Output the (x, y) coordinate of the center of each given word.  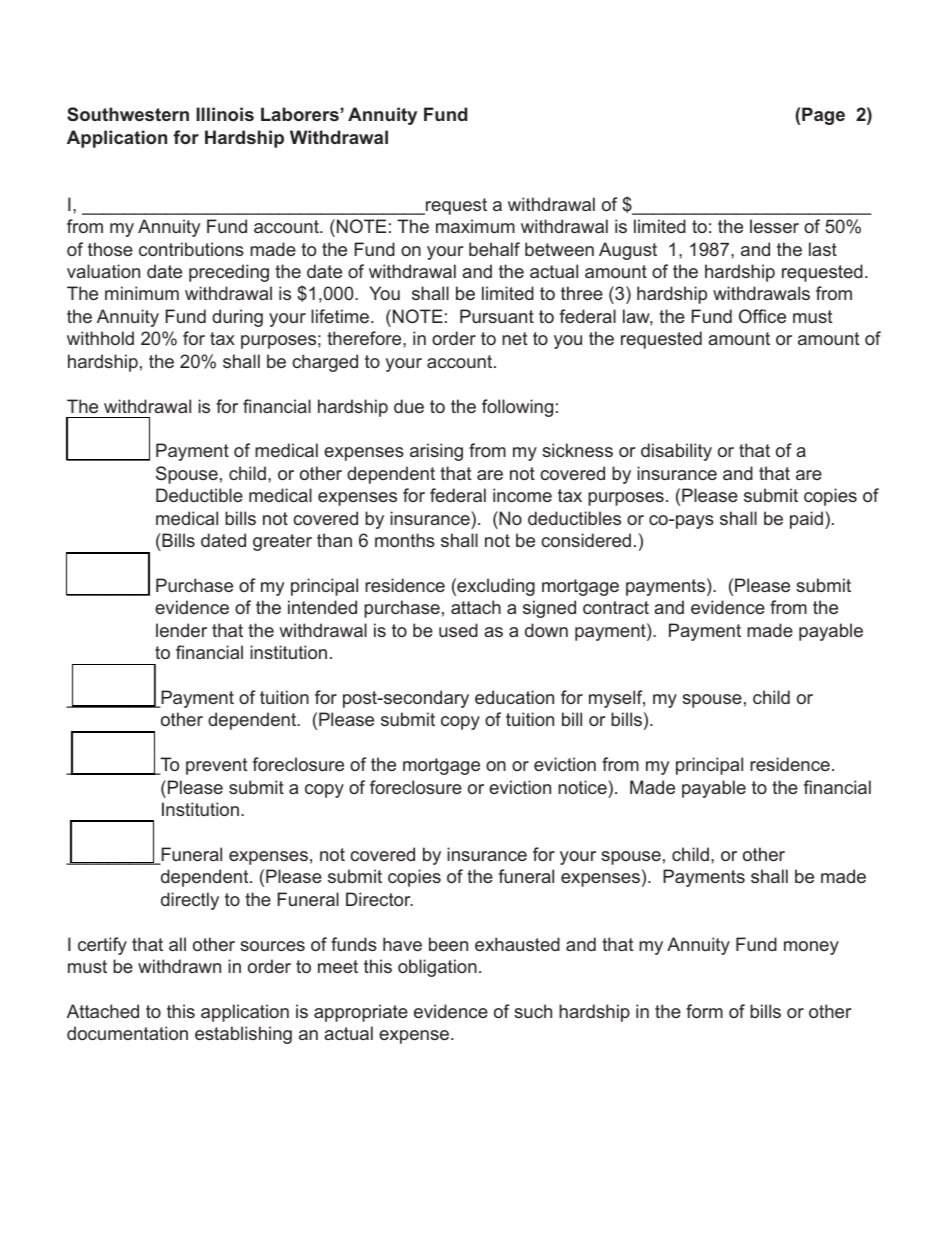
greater (282, 542)
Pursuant (497, 316)
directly (190, 901)
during (237, 318)
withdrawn (179, 966)
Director (379, 899)
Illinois (225, 114)
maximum (475, 226)
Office (762, 316)
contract (616, 607)
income (522, 495)
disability (676, 452)
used (458, 630)
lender (181, 630)
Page (823, 116)
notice (583, 787)
